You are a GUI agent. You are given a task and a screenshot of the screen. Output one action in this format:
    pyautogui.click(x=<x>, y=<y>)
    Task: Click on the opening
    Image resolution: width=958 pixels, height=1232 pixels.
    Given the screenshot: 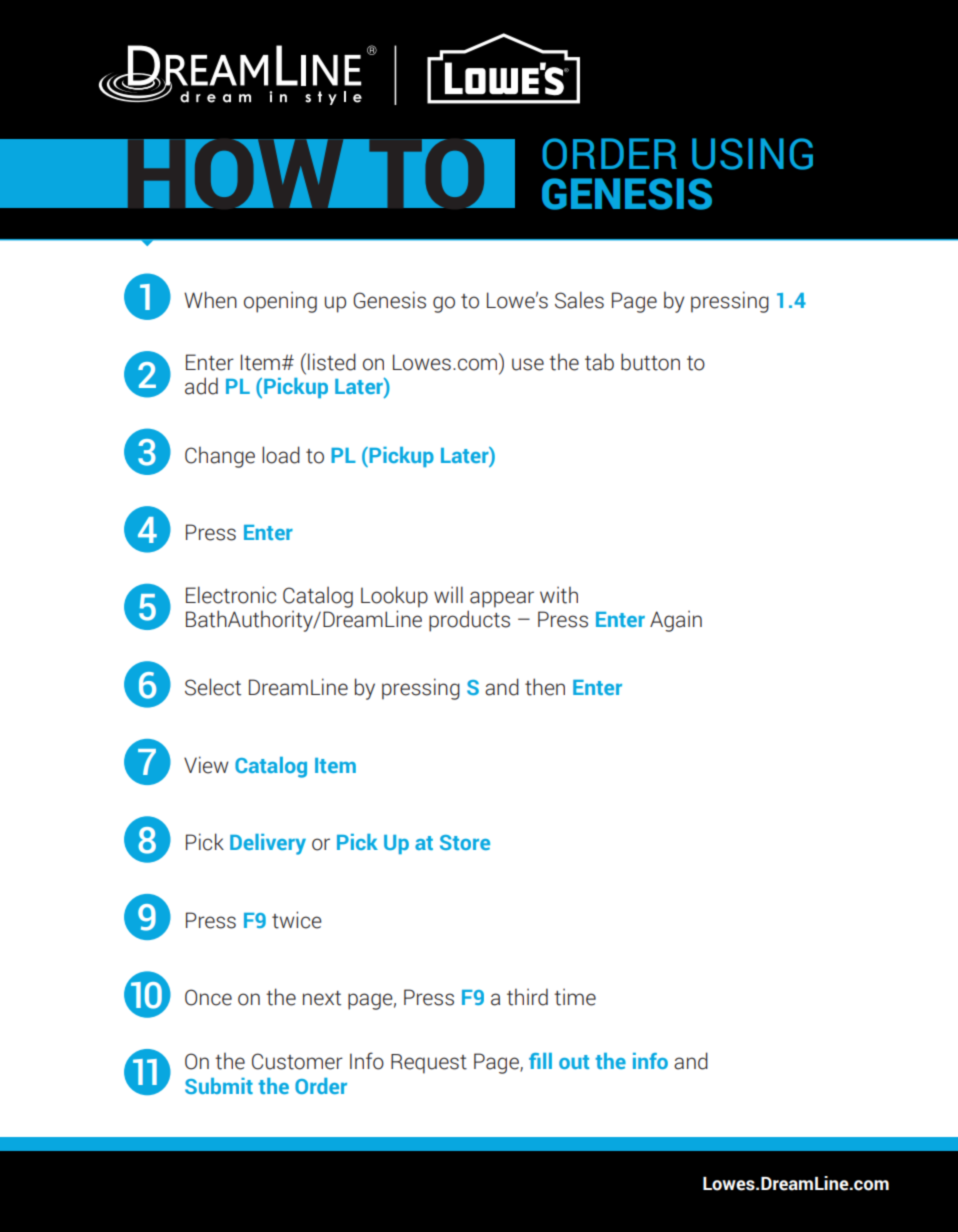 What is the action you would take?
    pyautogui.click(x=280, y=302)
